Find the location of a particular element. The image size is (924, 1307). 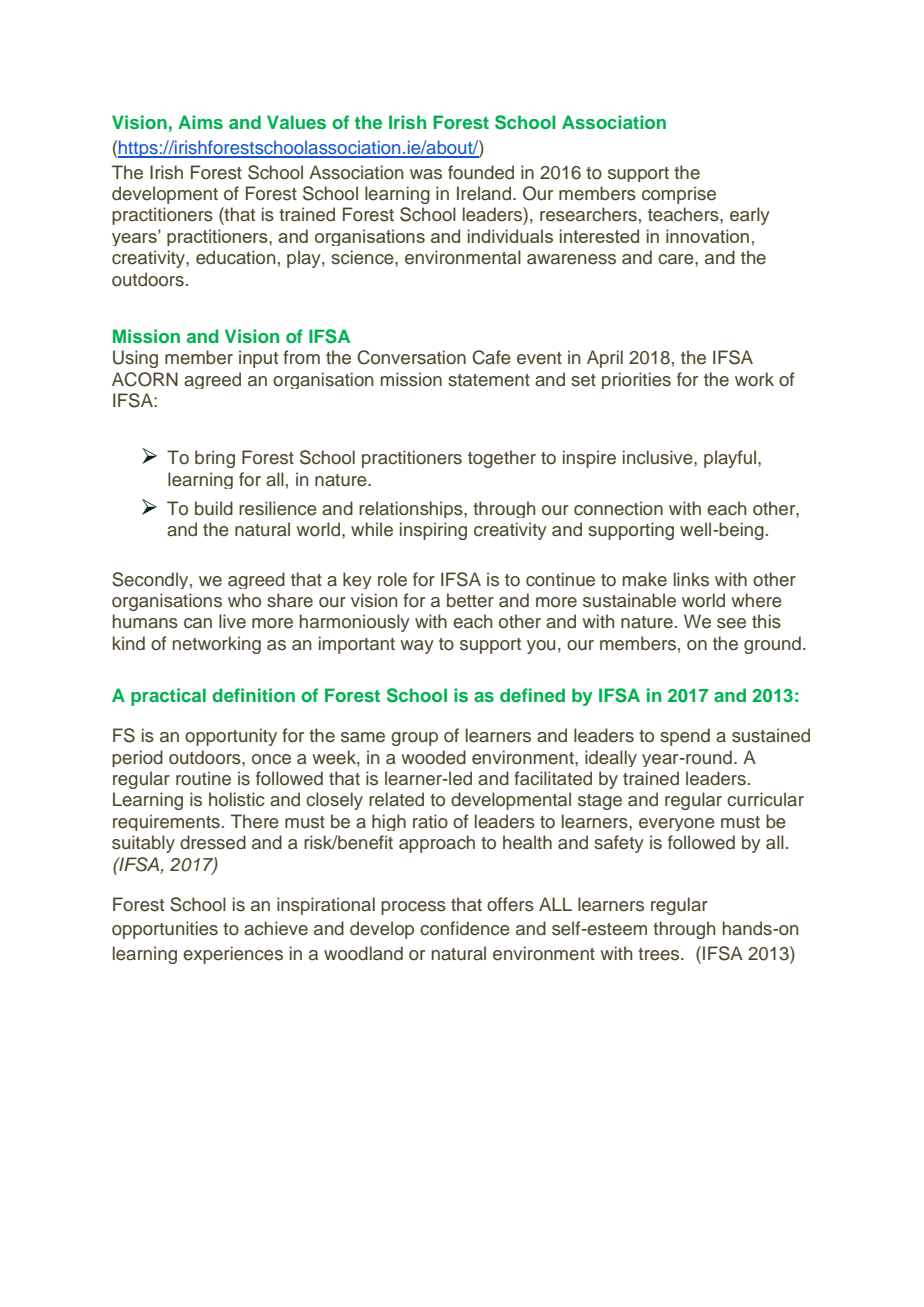

Aims is located at coordinates (200, 122).
